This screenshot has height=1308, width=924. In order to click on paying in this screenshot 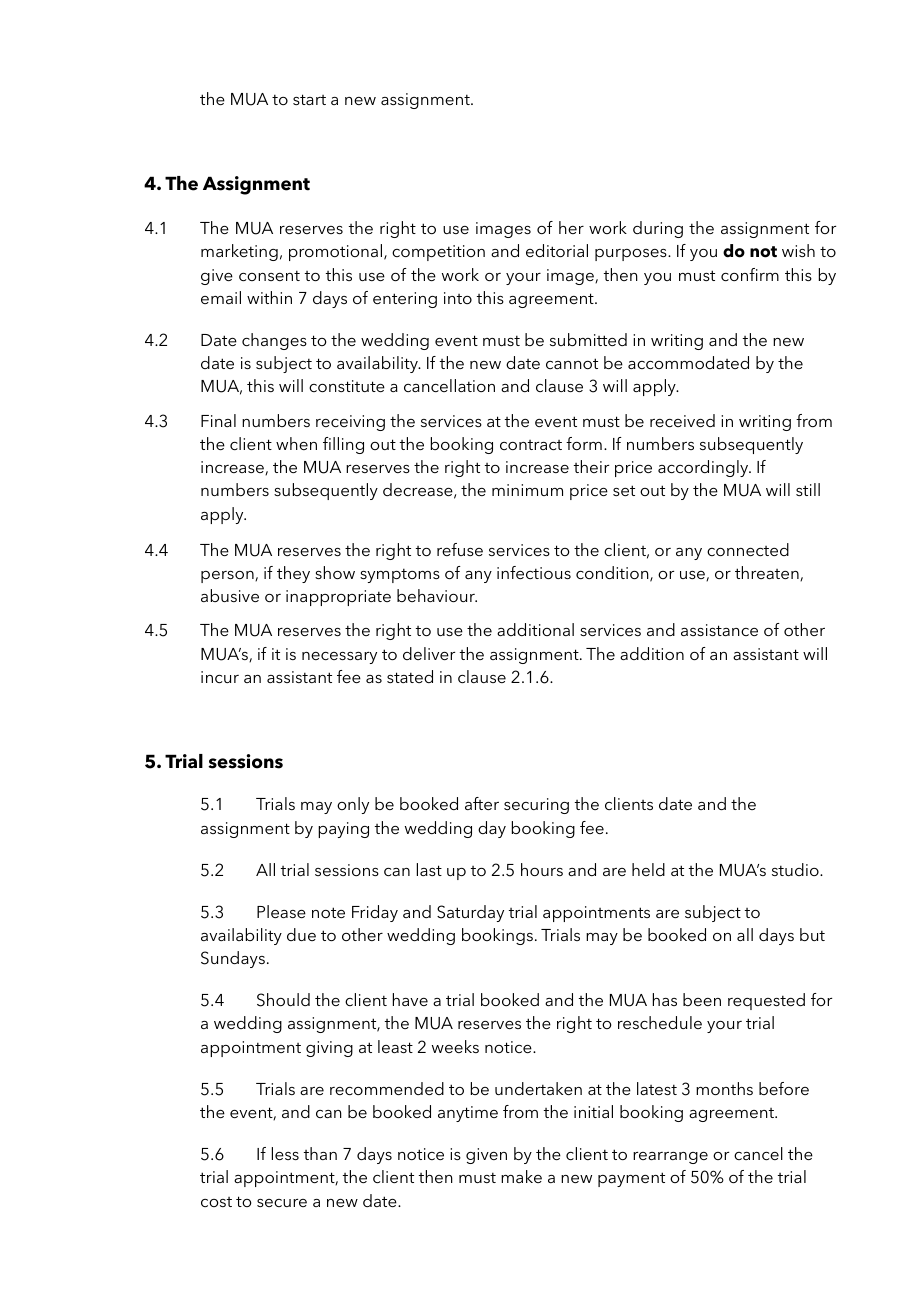, I will do `click(343, 830)`.
